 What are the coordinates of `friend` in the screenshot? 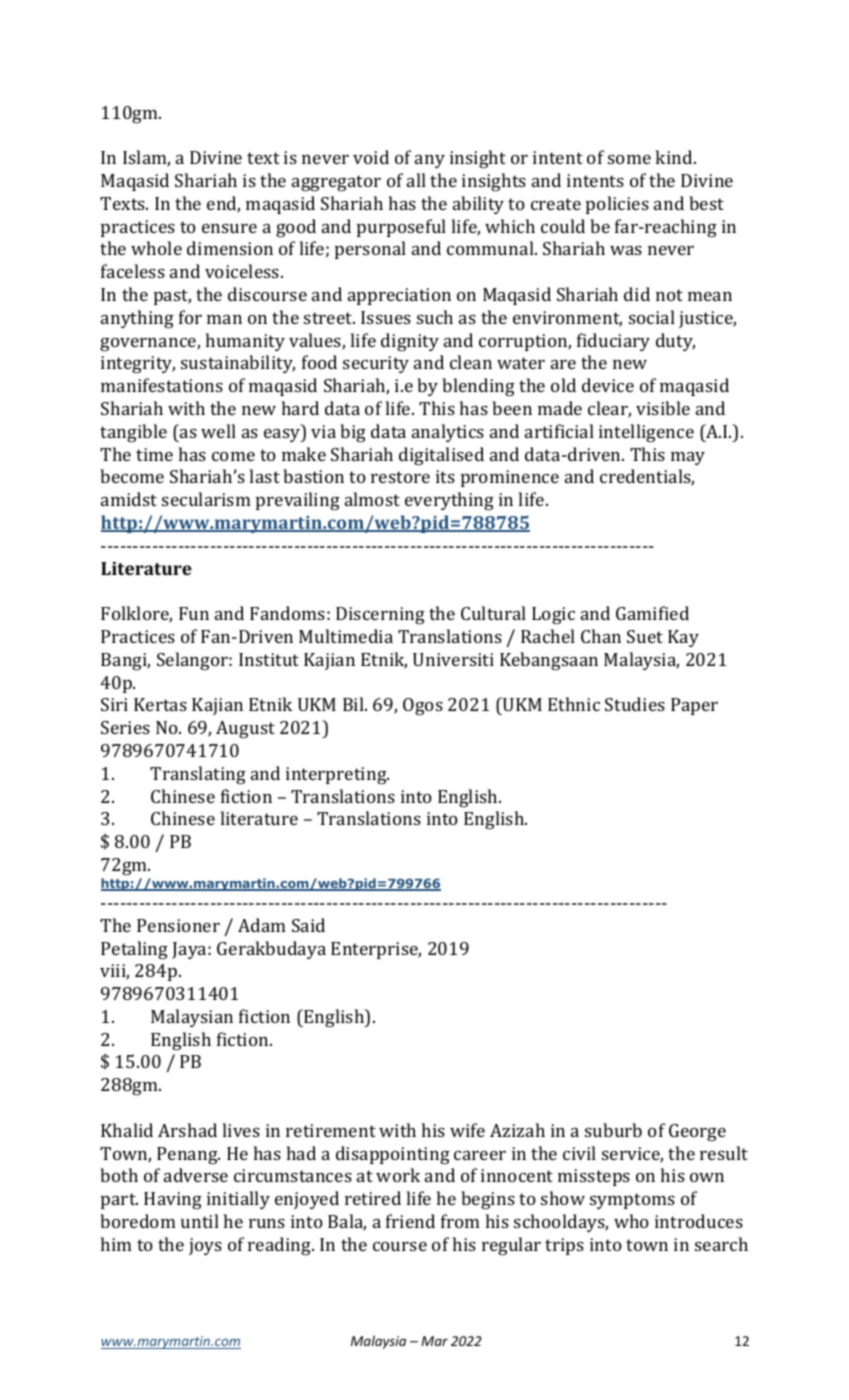 It's located at (410, 1221).
